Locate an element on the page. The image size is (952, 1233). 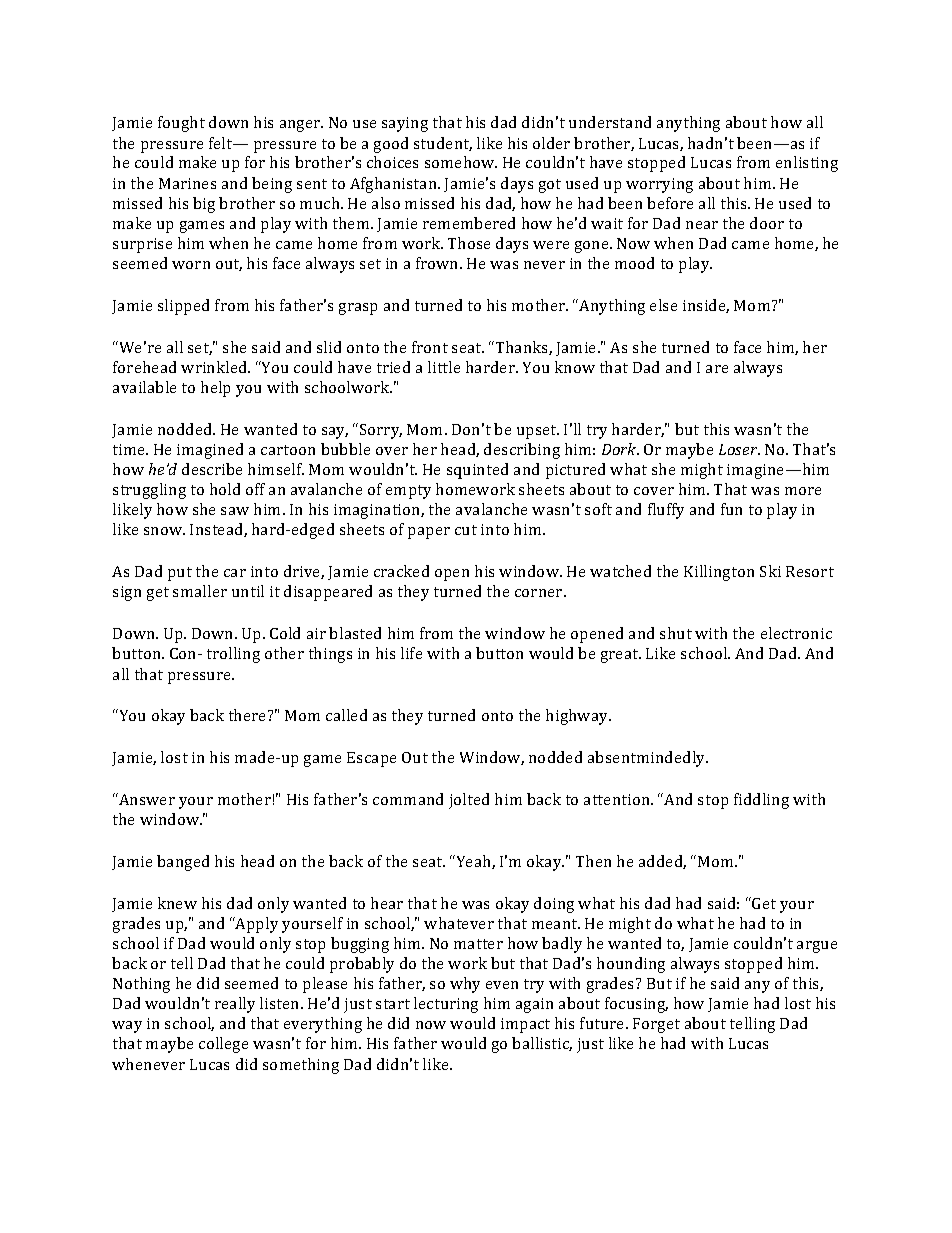
college is located at coordinates (223, 1045).
